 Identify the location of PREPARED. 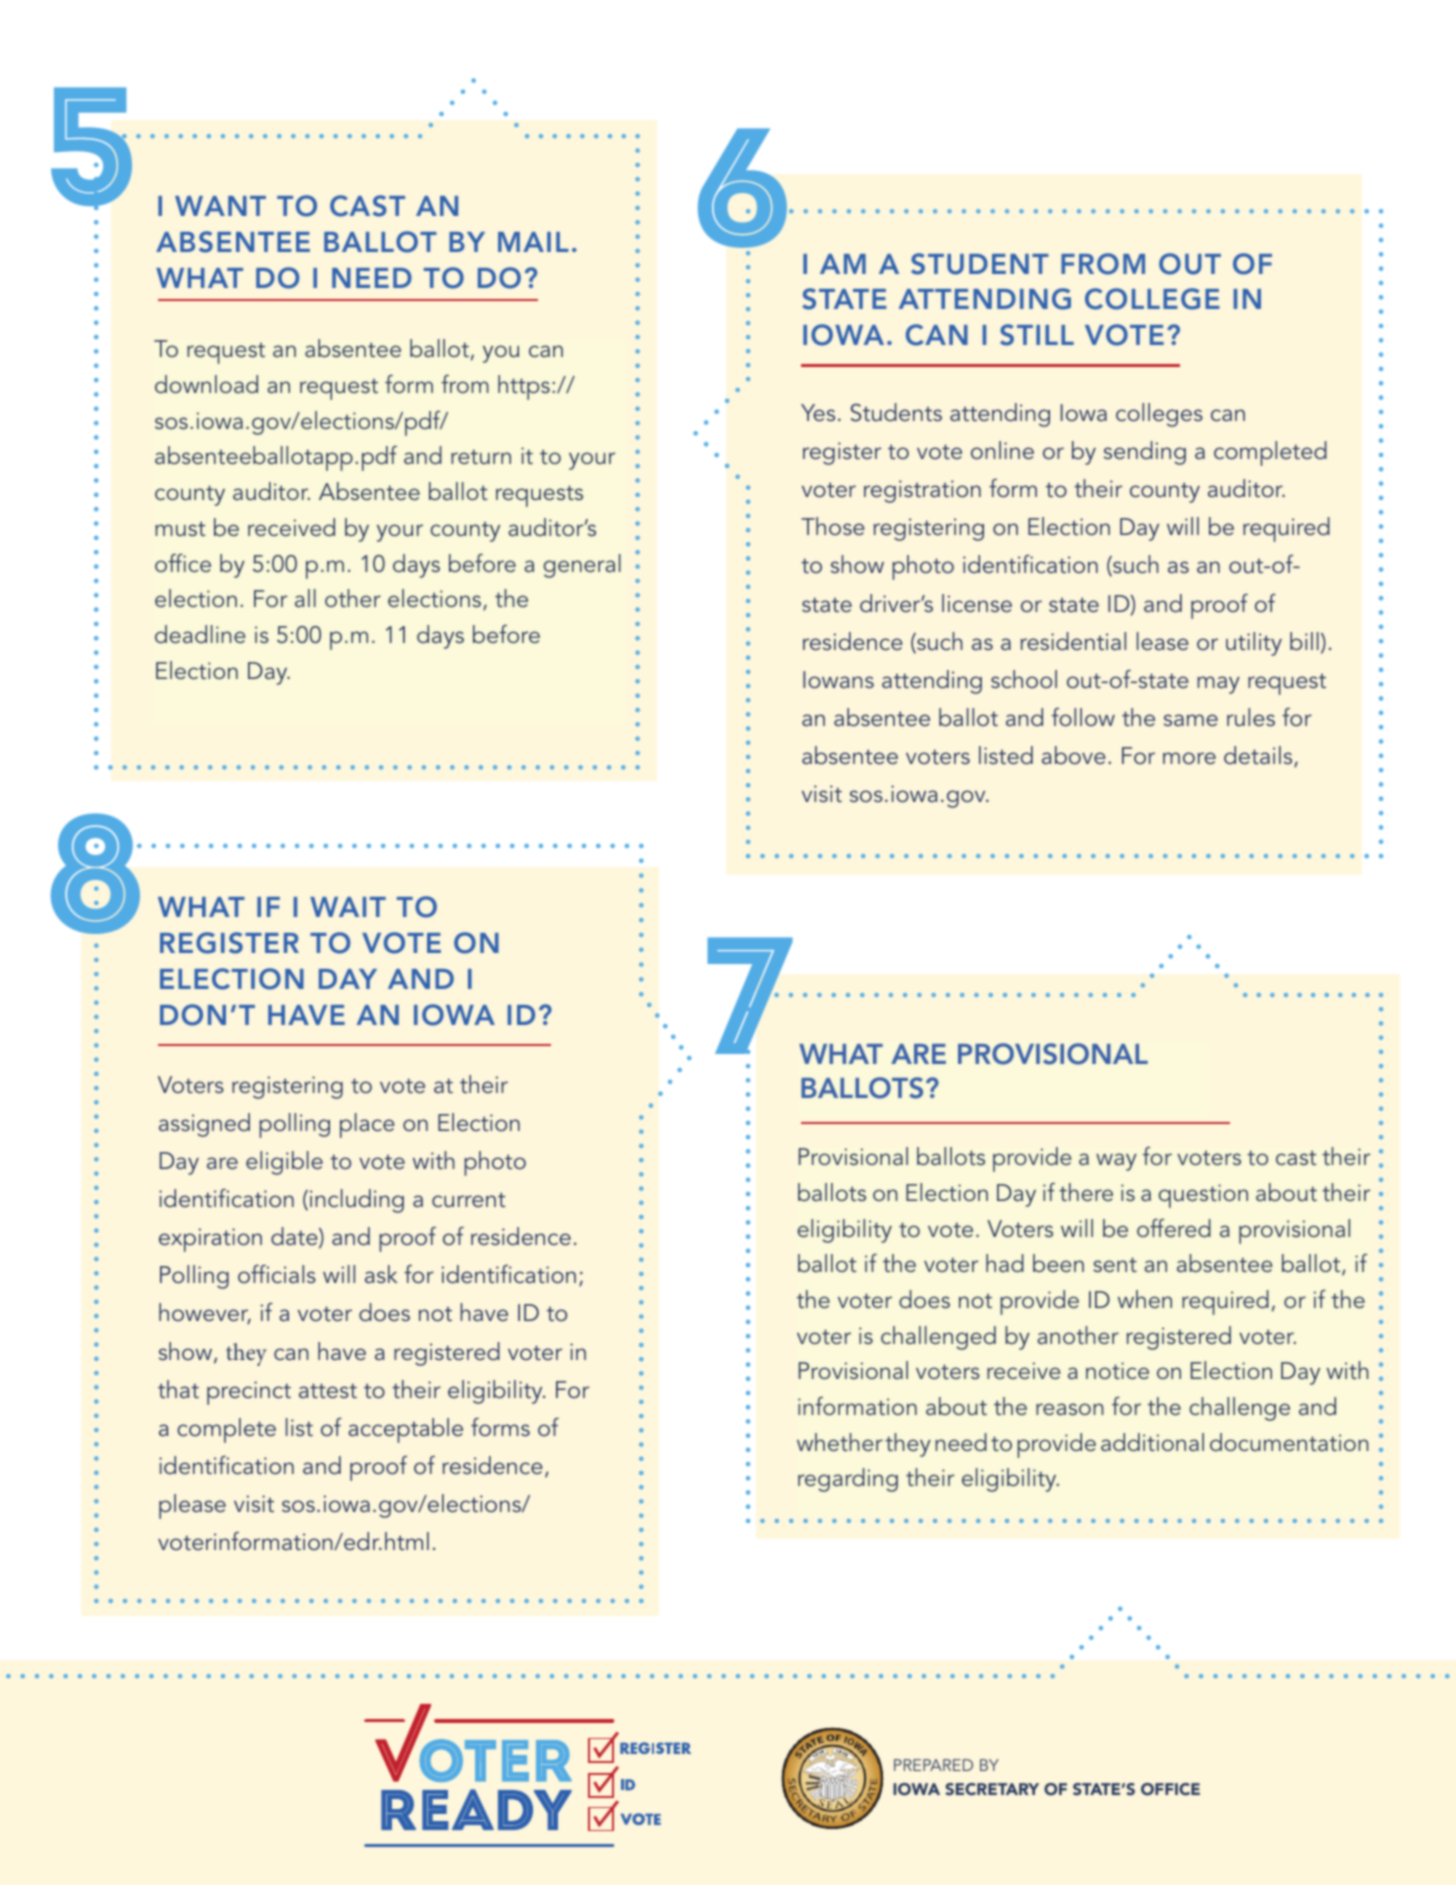
(933, 1765).
